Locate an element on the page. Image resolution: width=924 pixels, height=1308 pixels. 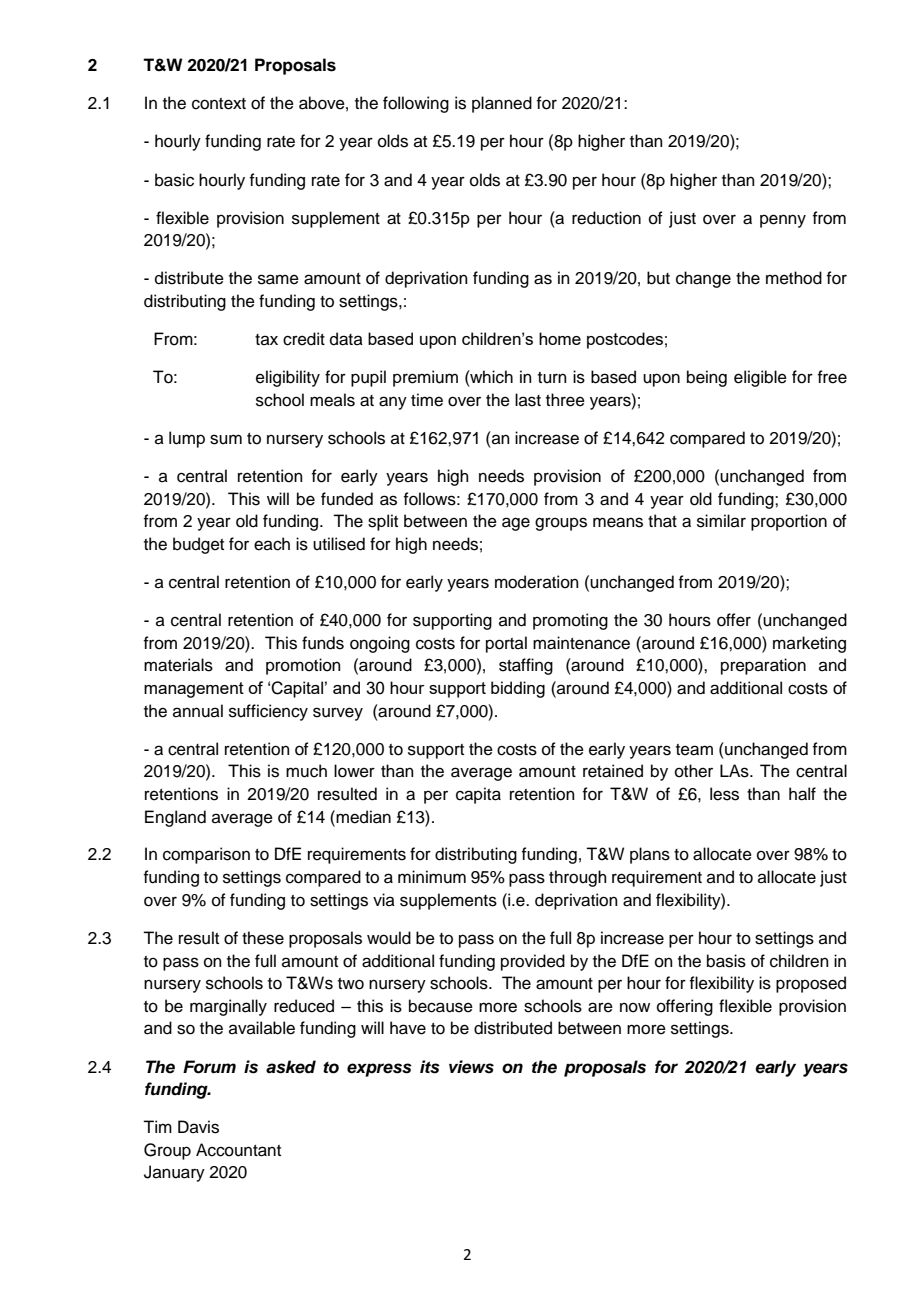
planned is located at coordinates (502, 104).
